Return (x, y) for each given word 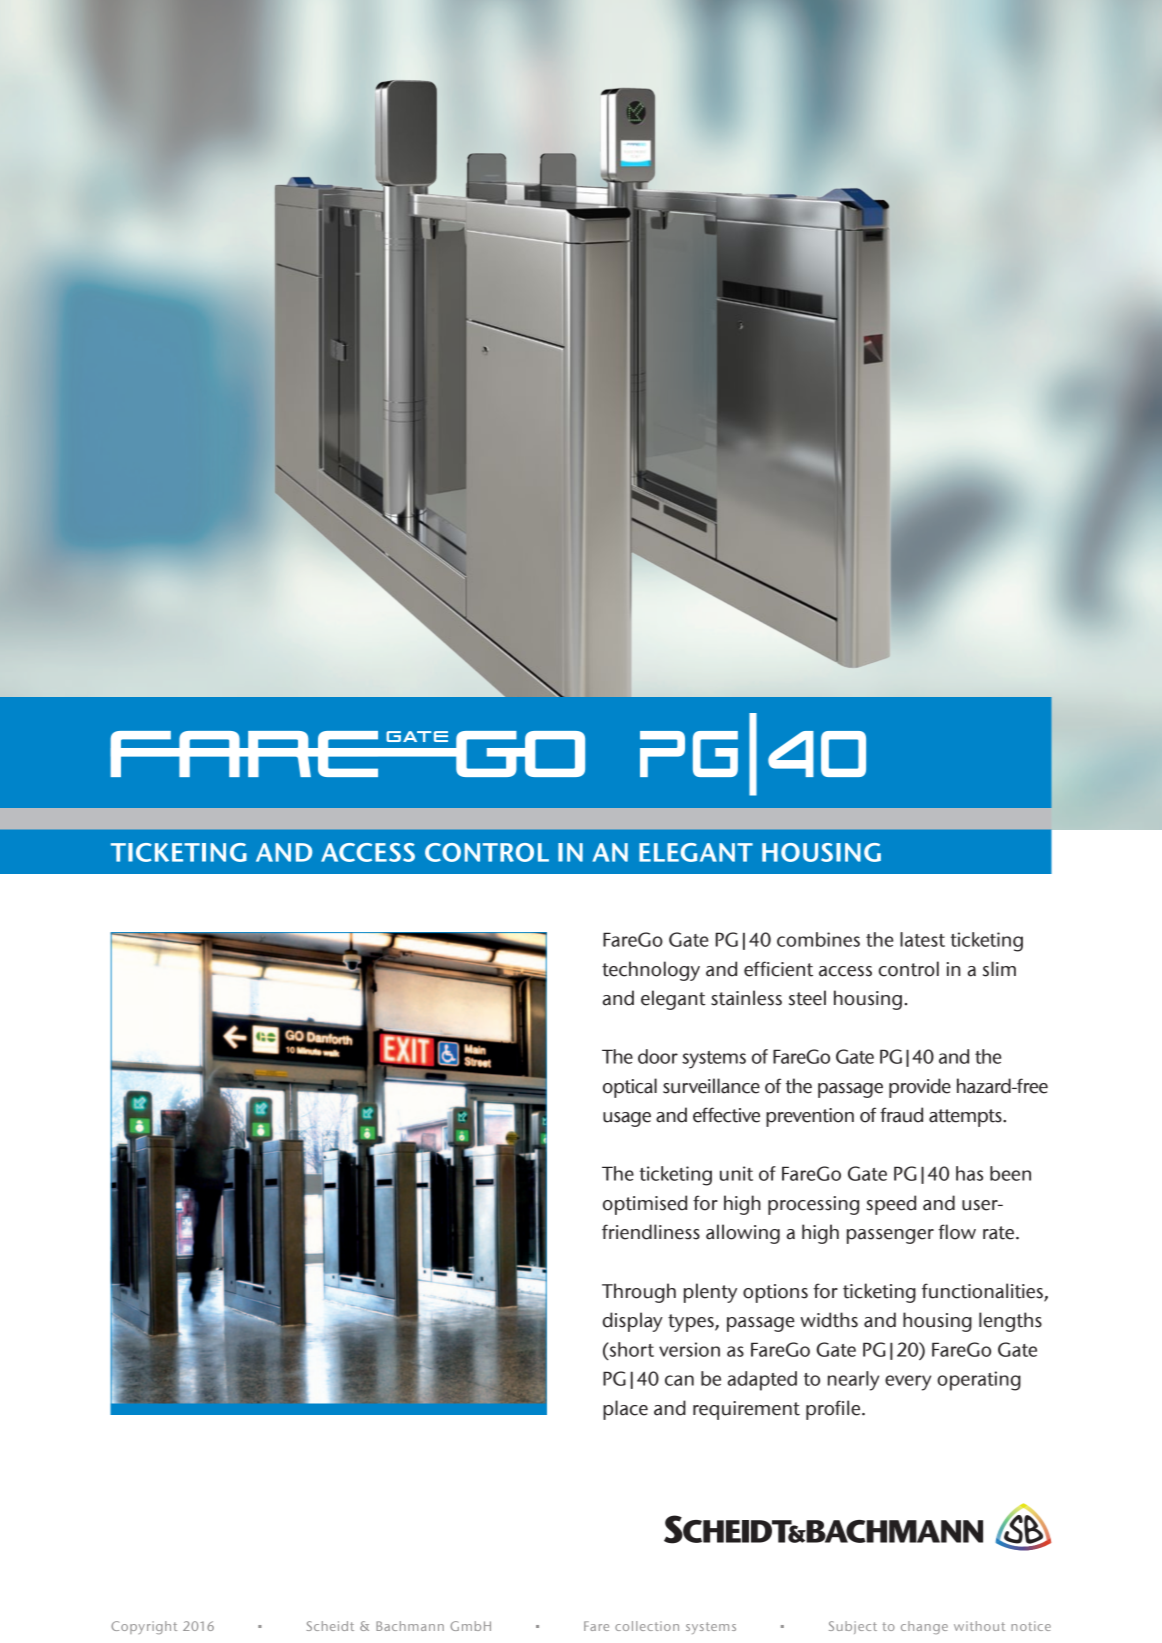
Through (639, 1293)
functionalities (982, 1291)
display (632, 1322)
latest (922, 939)
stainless (746, 998)
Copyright (144, 1627)
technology (651, 971)
